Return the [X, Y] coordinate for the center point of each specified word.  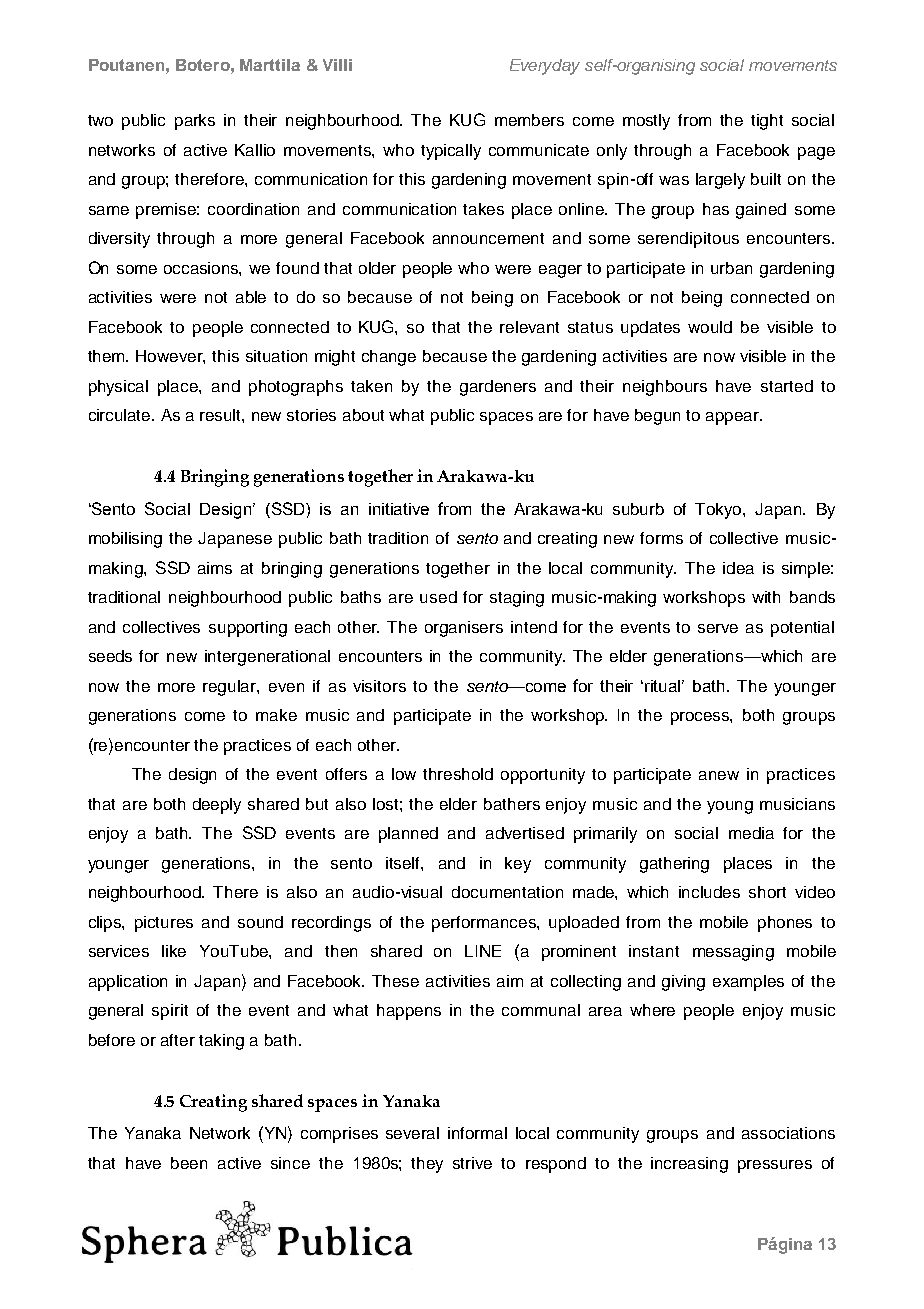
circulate [121, 415]
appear [734, 418]
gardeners [498, 388]
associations [788, 1133]
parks [195, 122]
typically [451, 152]
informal [477, 1133]
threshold [458, 774]
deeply [217, 806]
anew [719, 775]
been [189, 1163]
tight [767, 122]
